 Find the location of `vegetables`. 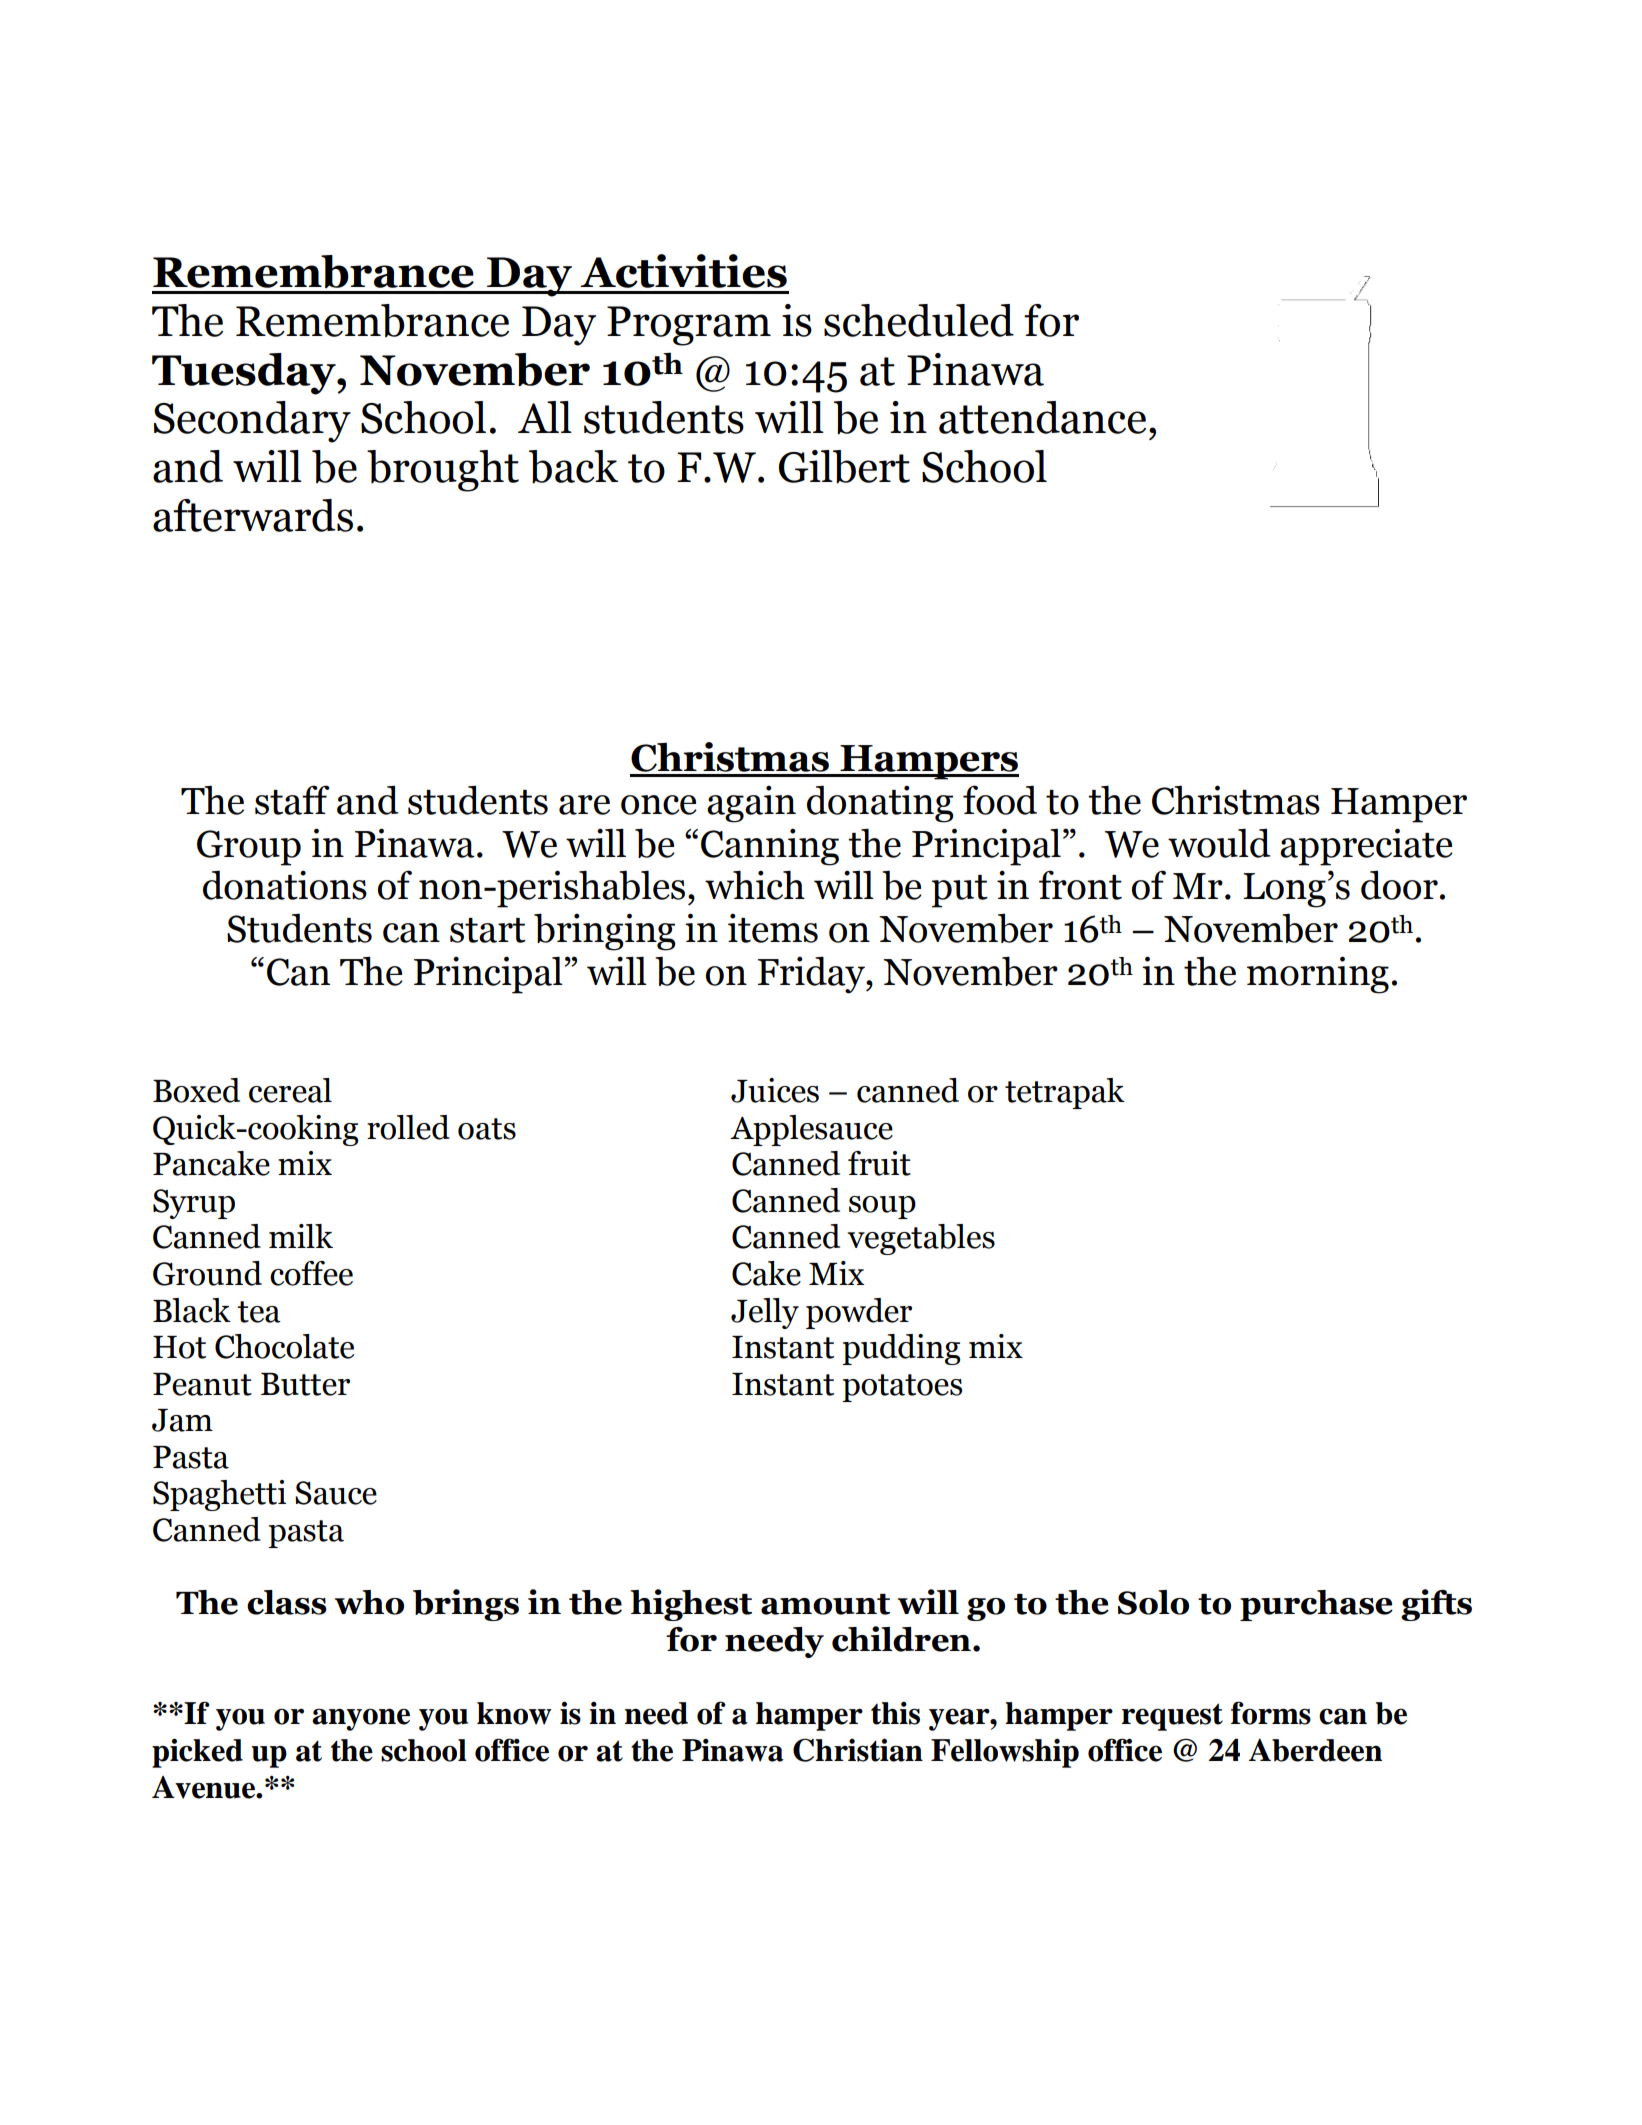

vegetables is located at coordinates (921, 1239).
